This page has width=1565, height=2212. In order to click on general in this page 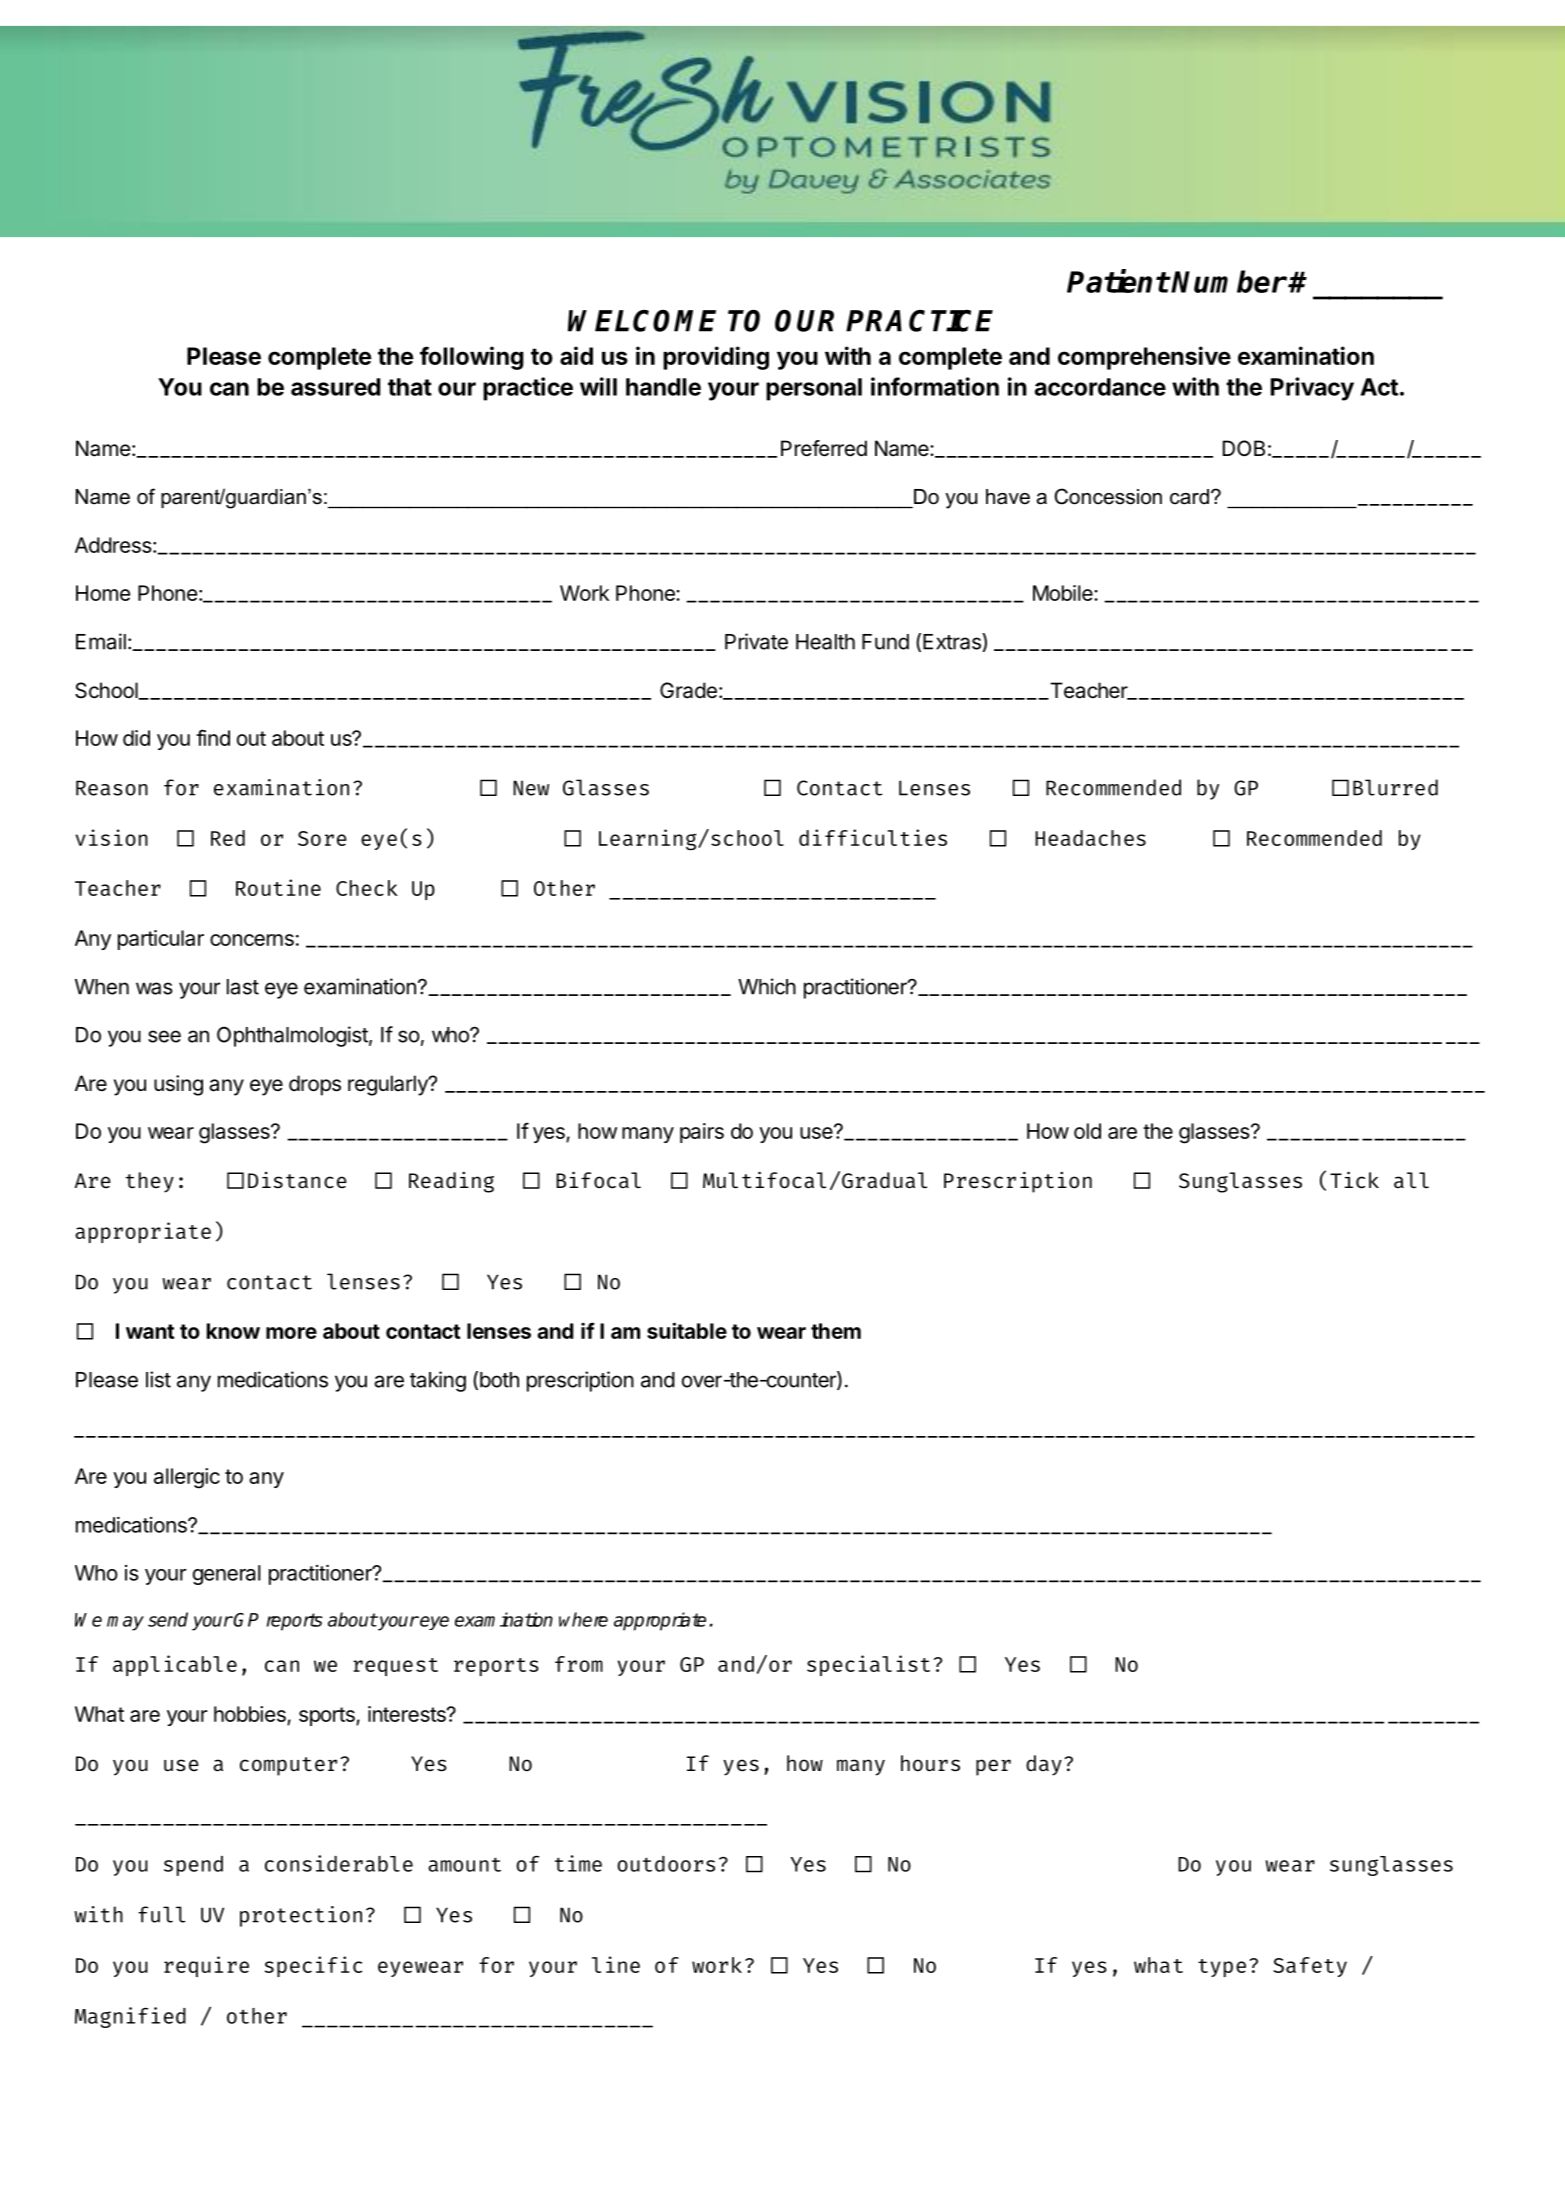, I will do `click(227, 1575)`.
